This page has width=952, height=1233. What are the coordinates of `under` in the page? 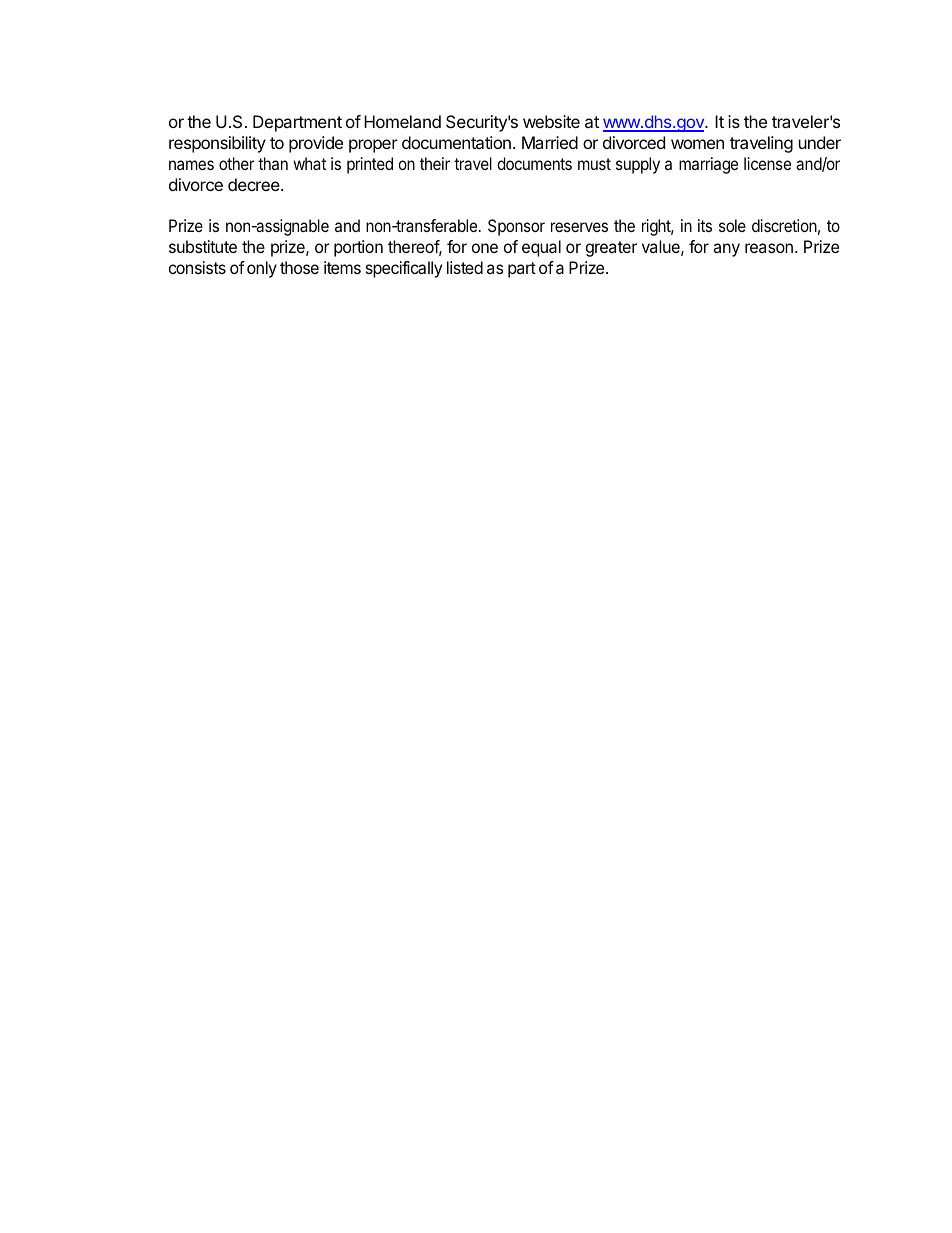 It's located at (820, 142).
